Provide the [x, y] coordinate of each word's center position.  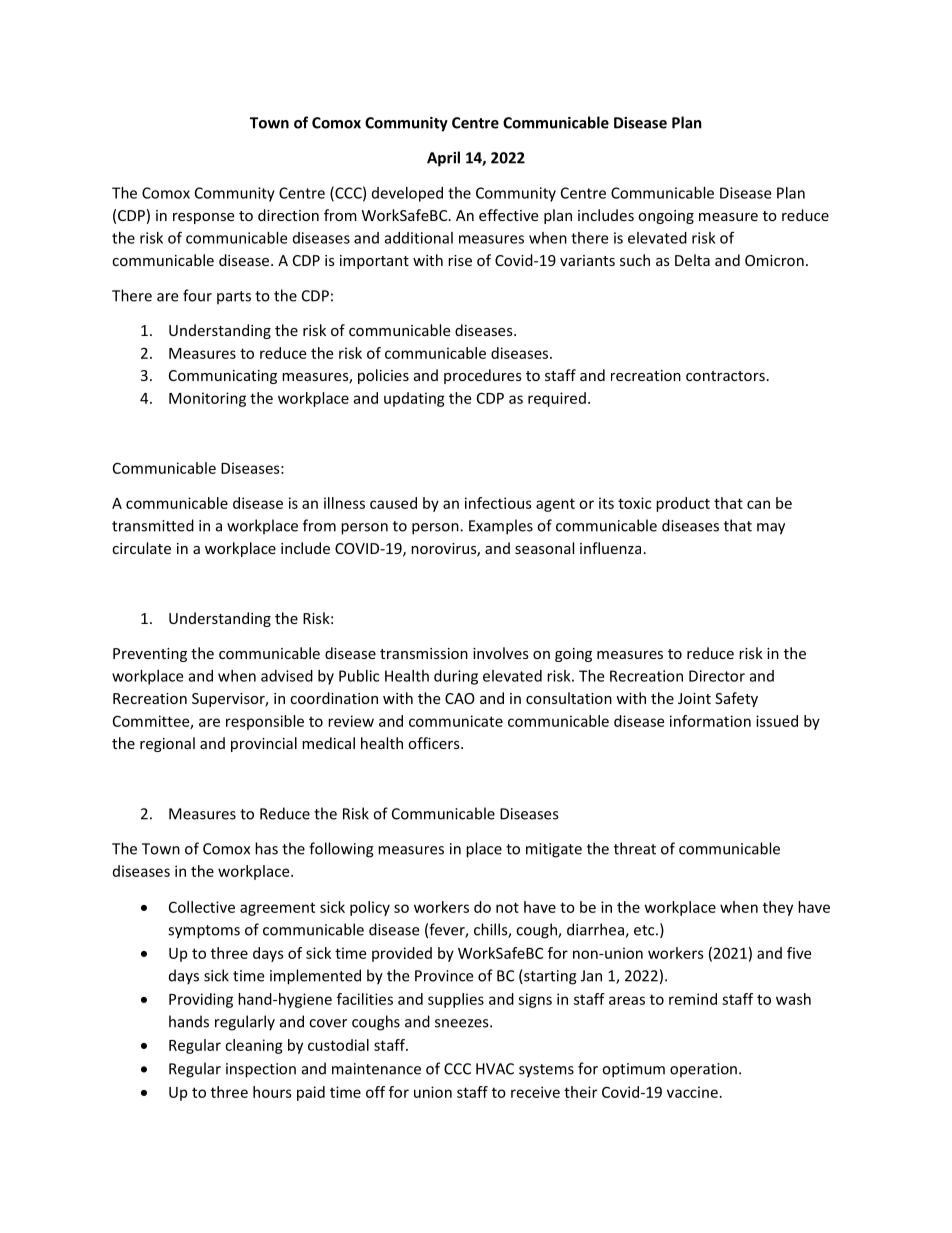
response [203, 218]
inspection [261, 1070]
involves [501, 653]
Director [717, 676]
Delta [692, 260]
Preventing [150, 655]
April [443, 159]
